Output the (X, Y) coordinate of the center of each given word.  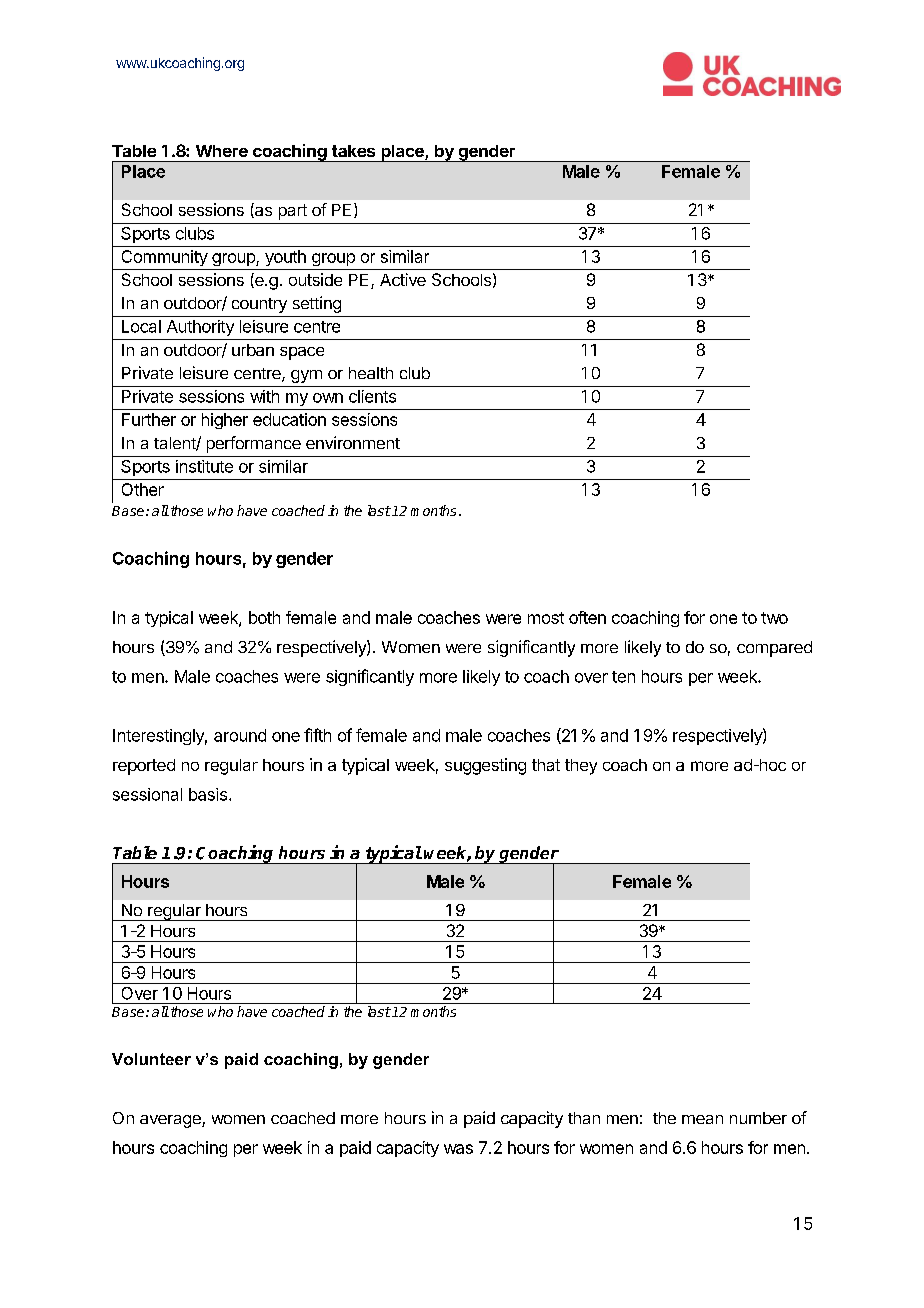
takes (353, 151)
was (458, 1149)
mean (702, 1119)
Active (403, 279)
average (171, 1121)
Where (222, 151)
